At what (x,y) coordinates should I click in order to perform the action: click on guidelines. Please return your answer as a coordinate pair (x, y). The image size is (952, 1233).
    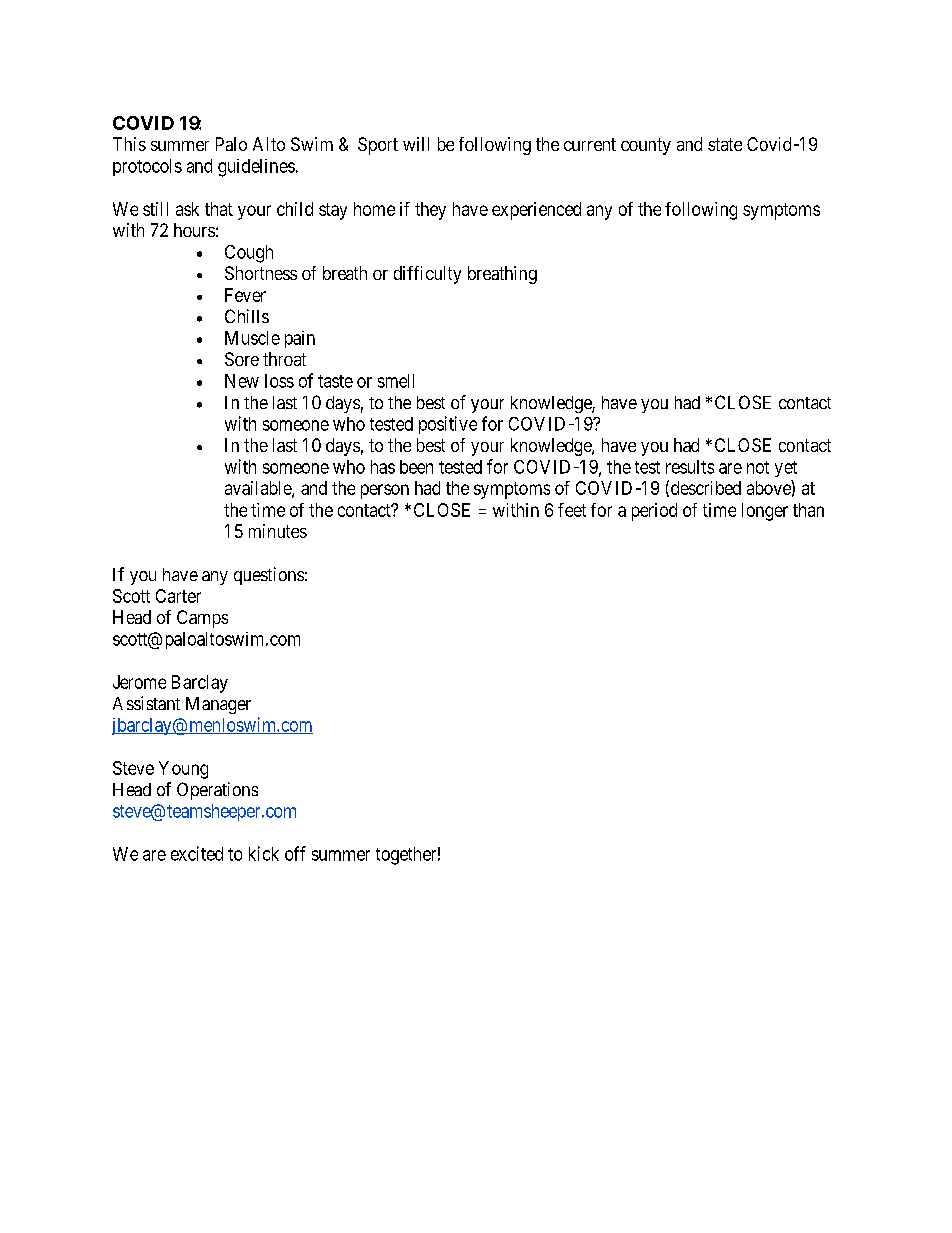
    Looking at the image, I should click on (256, 168).
